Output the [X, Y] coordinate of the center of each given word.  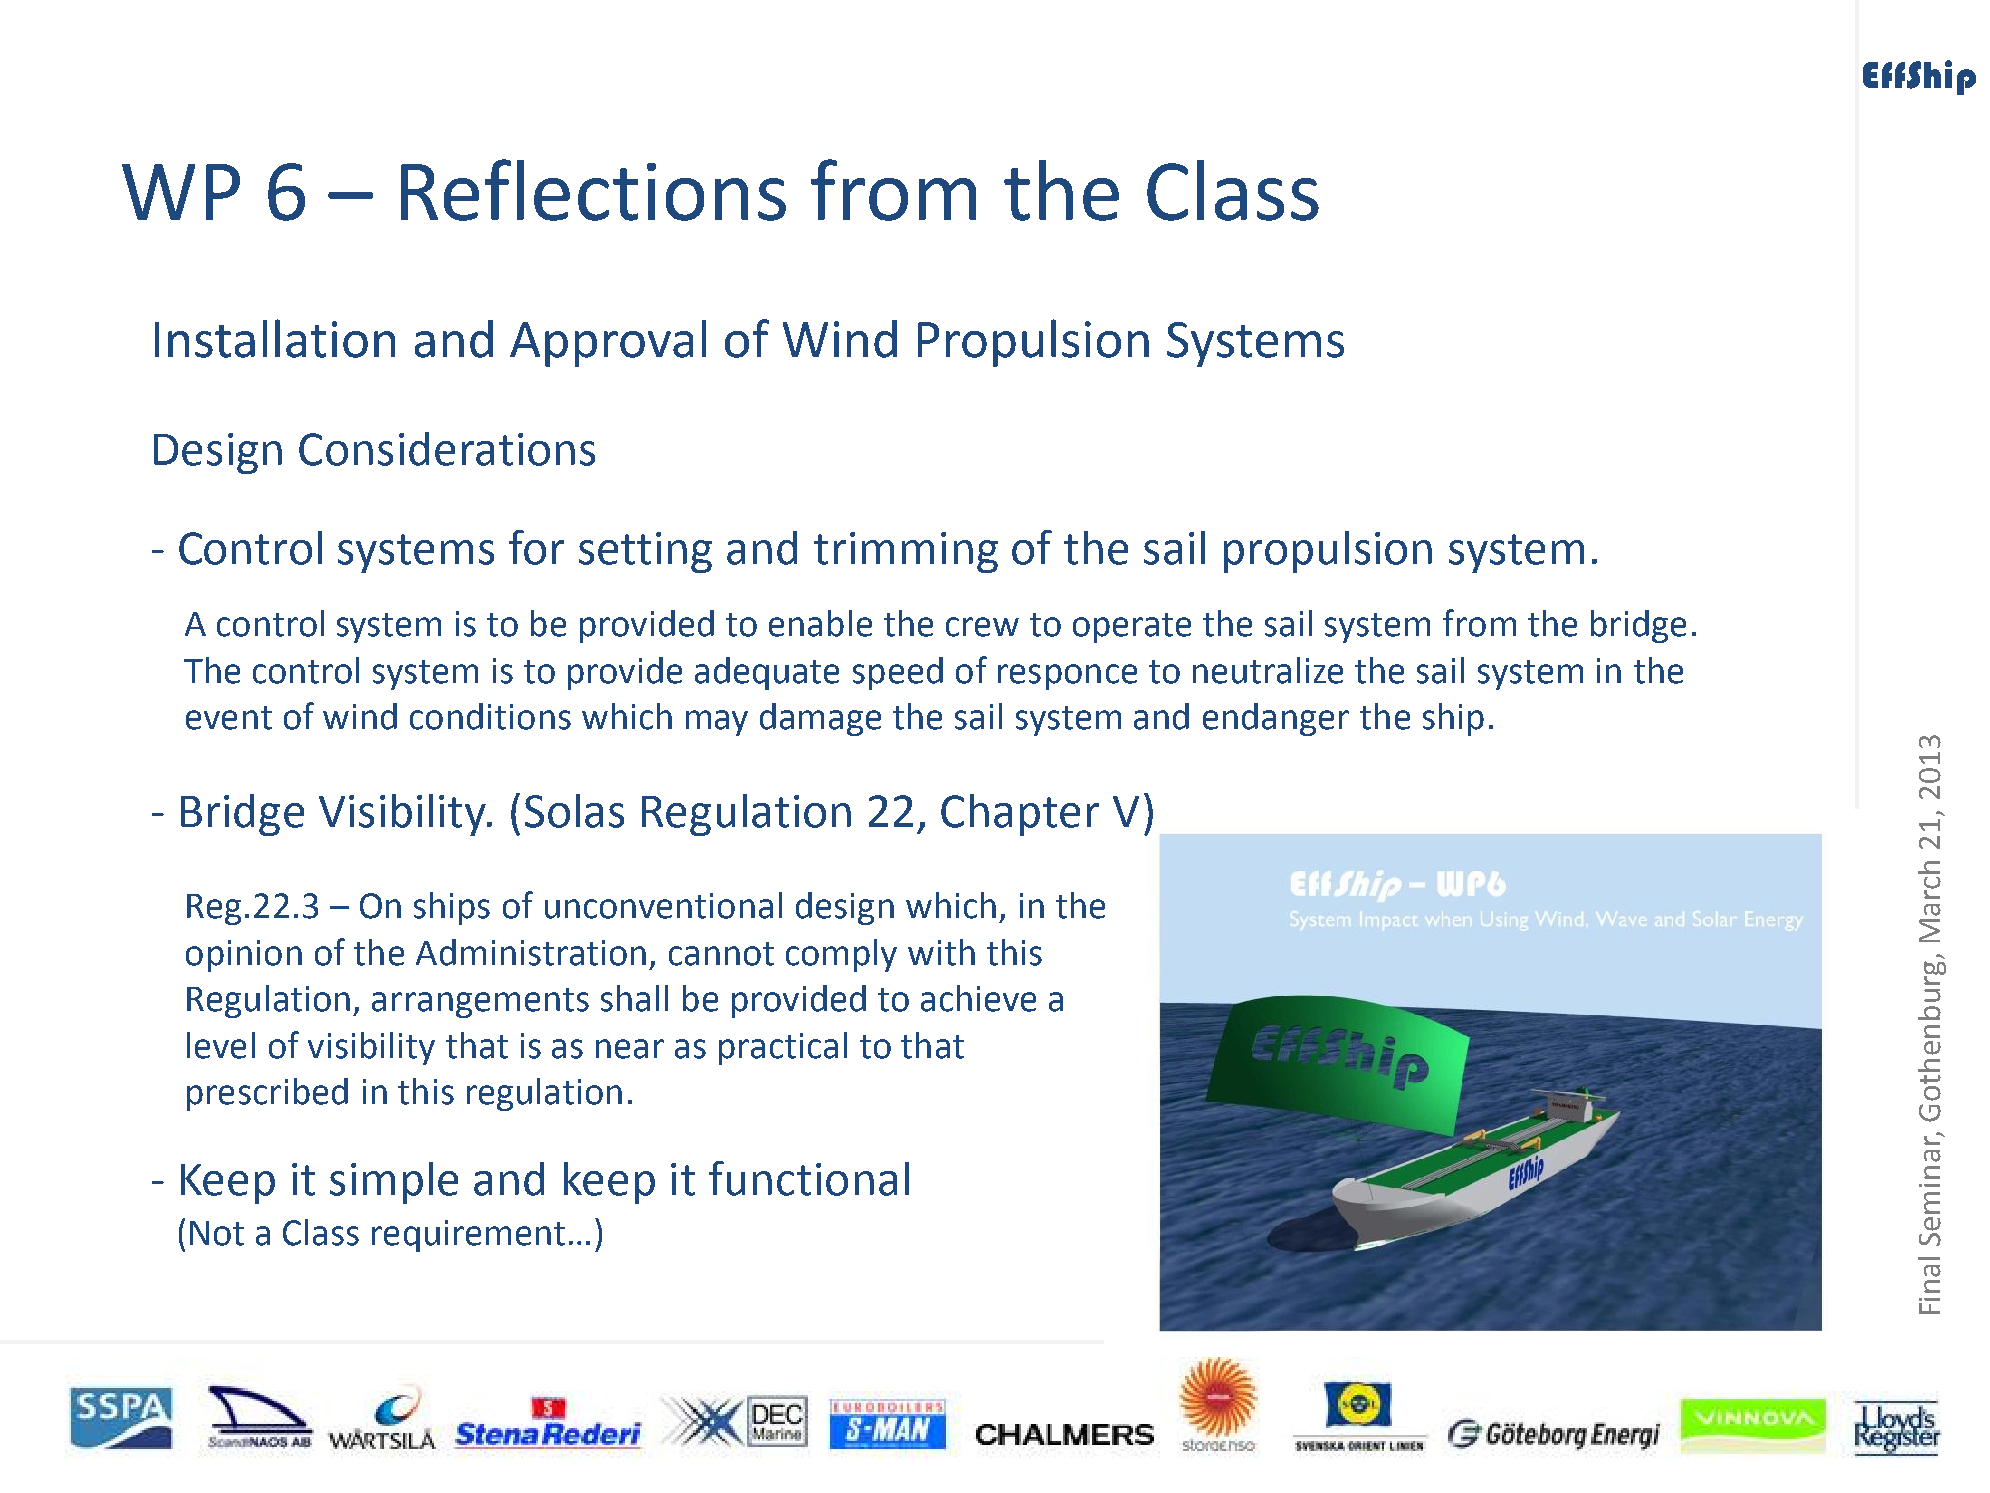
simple [394, 1183]
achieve [978, 998]
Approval [608, 343]
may [717, 723]
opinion [244, 956]
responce [1067, 677]
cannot [721, 954]
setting [645, 552]
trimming [906, 552]
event [229, 718]
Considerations [447, 449]
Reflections [593, 190]
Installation [275, 338]
